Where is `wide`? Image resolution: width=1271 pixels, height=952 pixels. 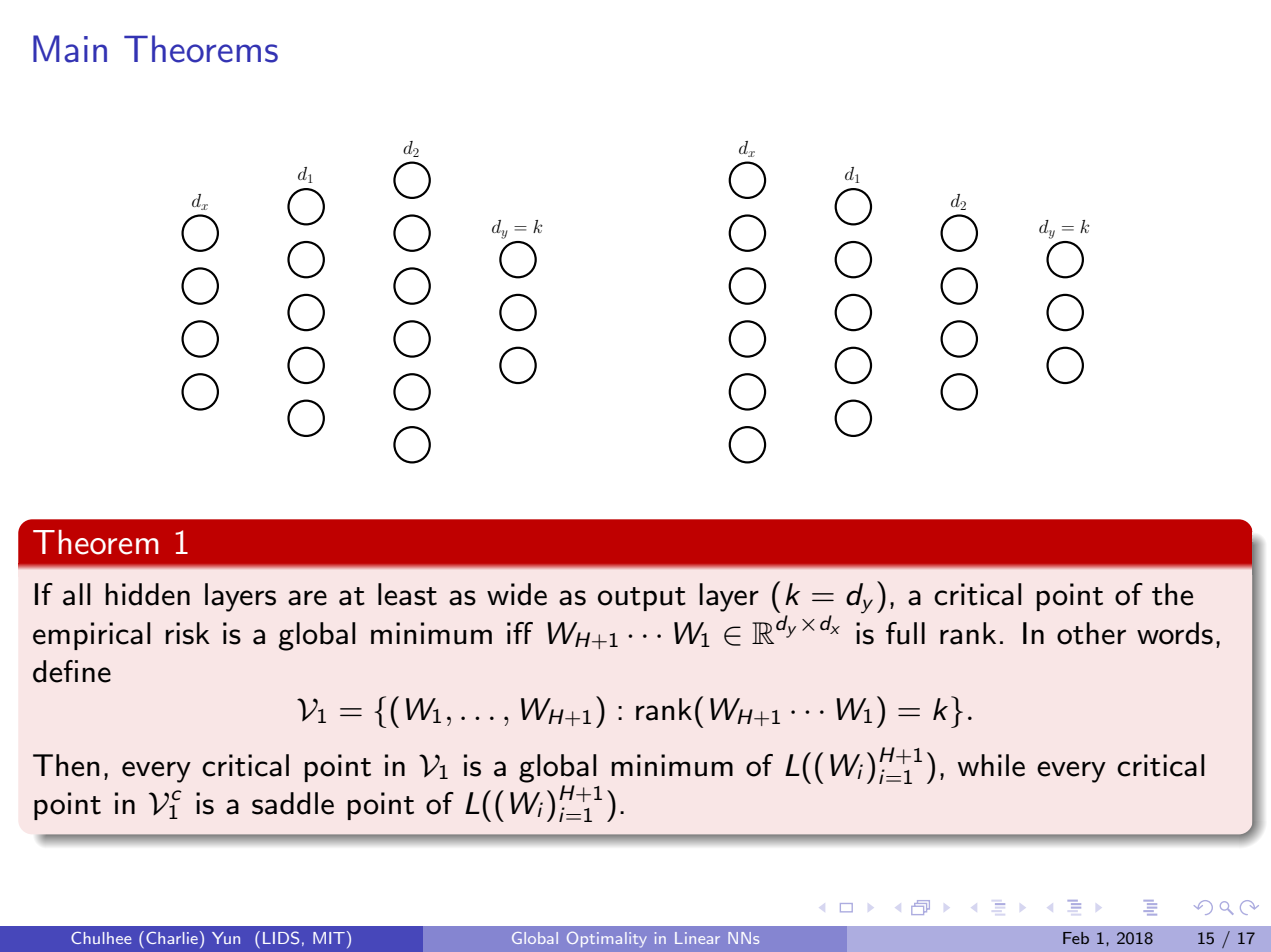 wide is located at coordinates (517, 594).
